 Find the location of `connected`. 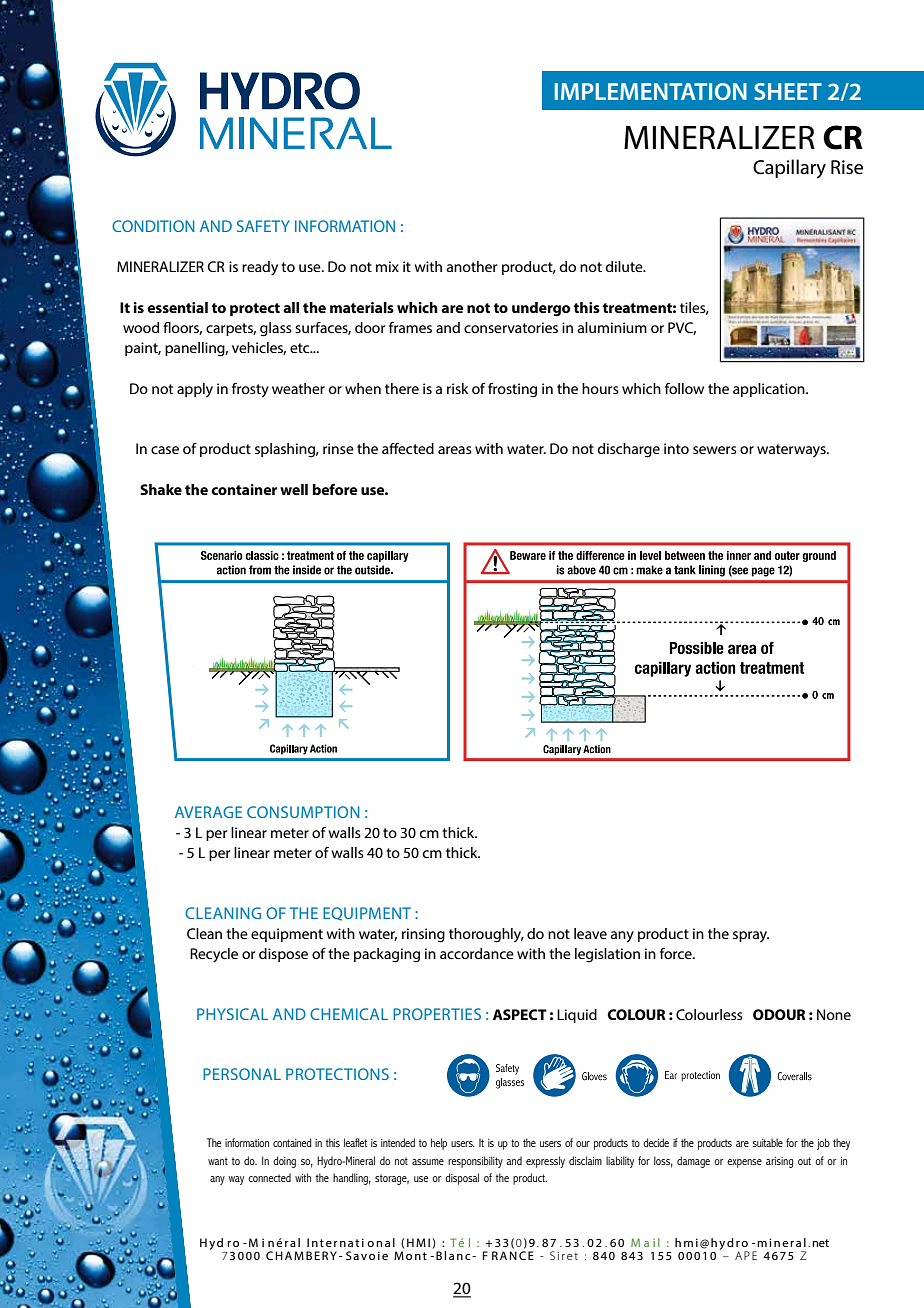

connected is located at coordinates (269, 1177).
